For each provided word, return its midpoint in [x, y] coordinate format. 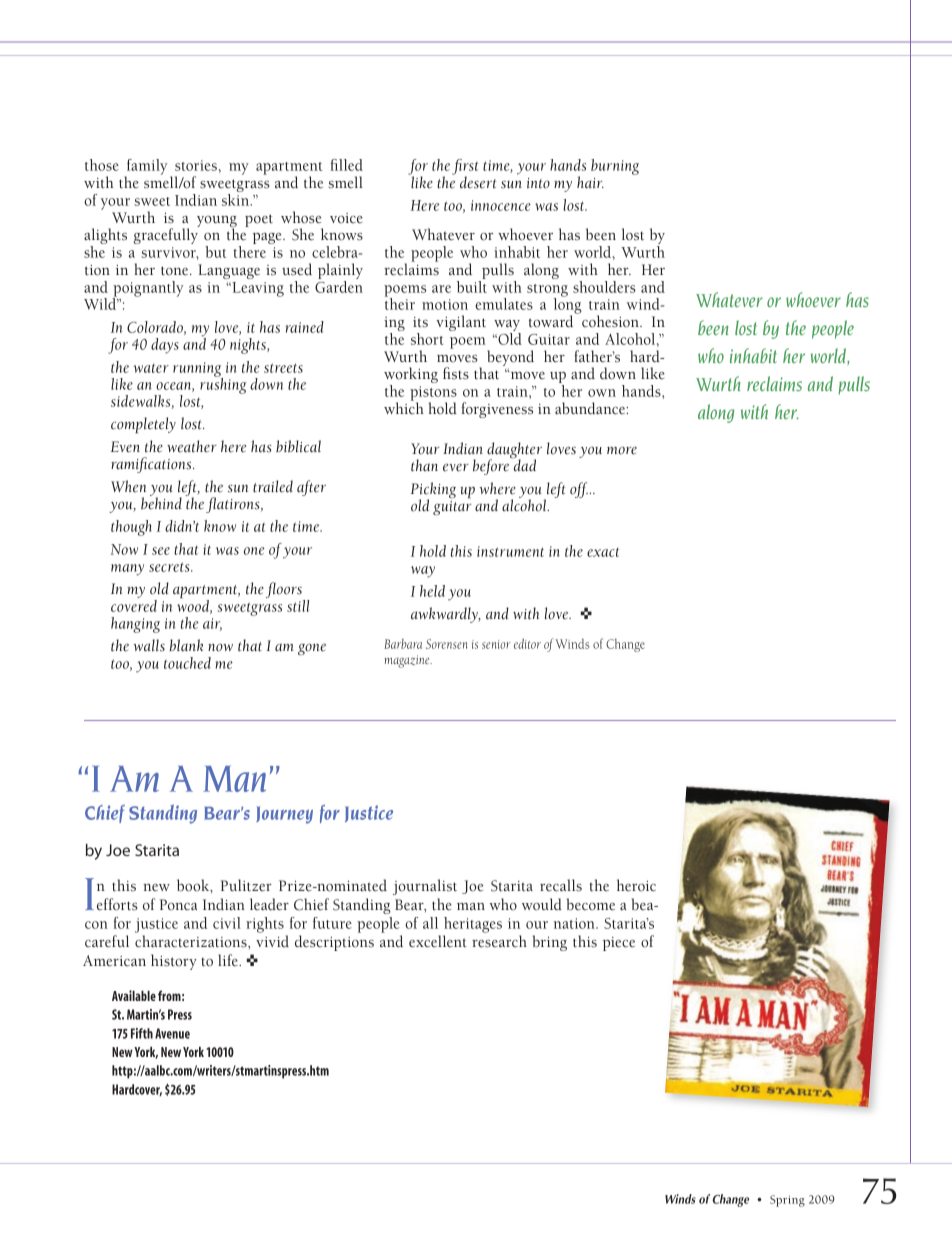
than [424, 465]
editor [527, 643]
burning [615, 167]
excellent [438, 941]
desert [478, 182]
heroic [636, 885]
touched [187, 663]
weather [192, 446]
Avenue [172, 1033]
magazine [408, 661]
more [622, 450]
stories [196, 165]
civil [227, 923]
